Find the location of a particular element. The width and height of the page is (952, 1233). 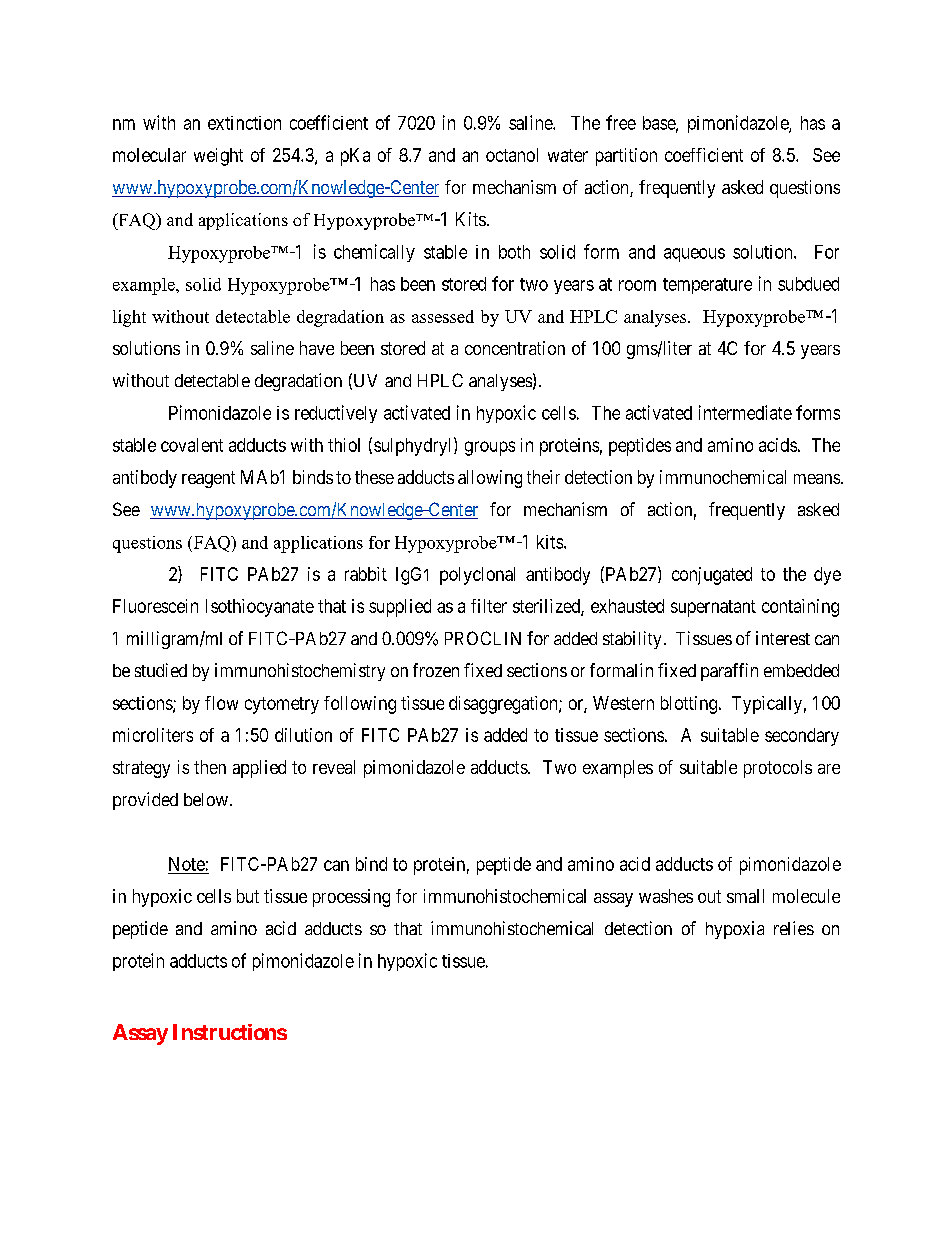

processing is located at coordinates (351, 898).
